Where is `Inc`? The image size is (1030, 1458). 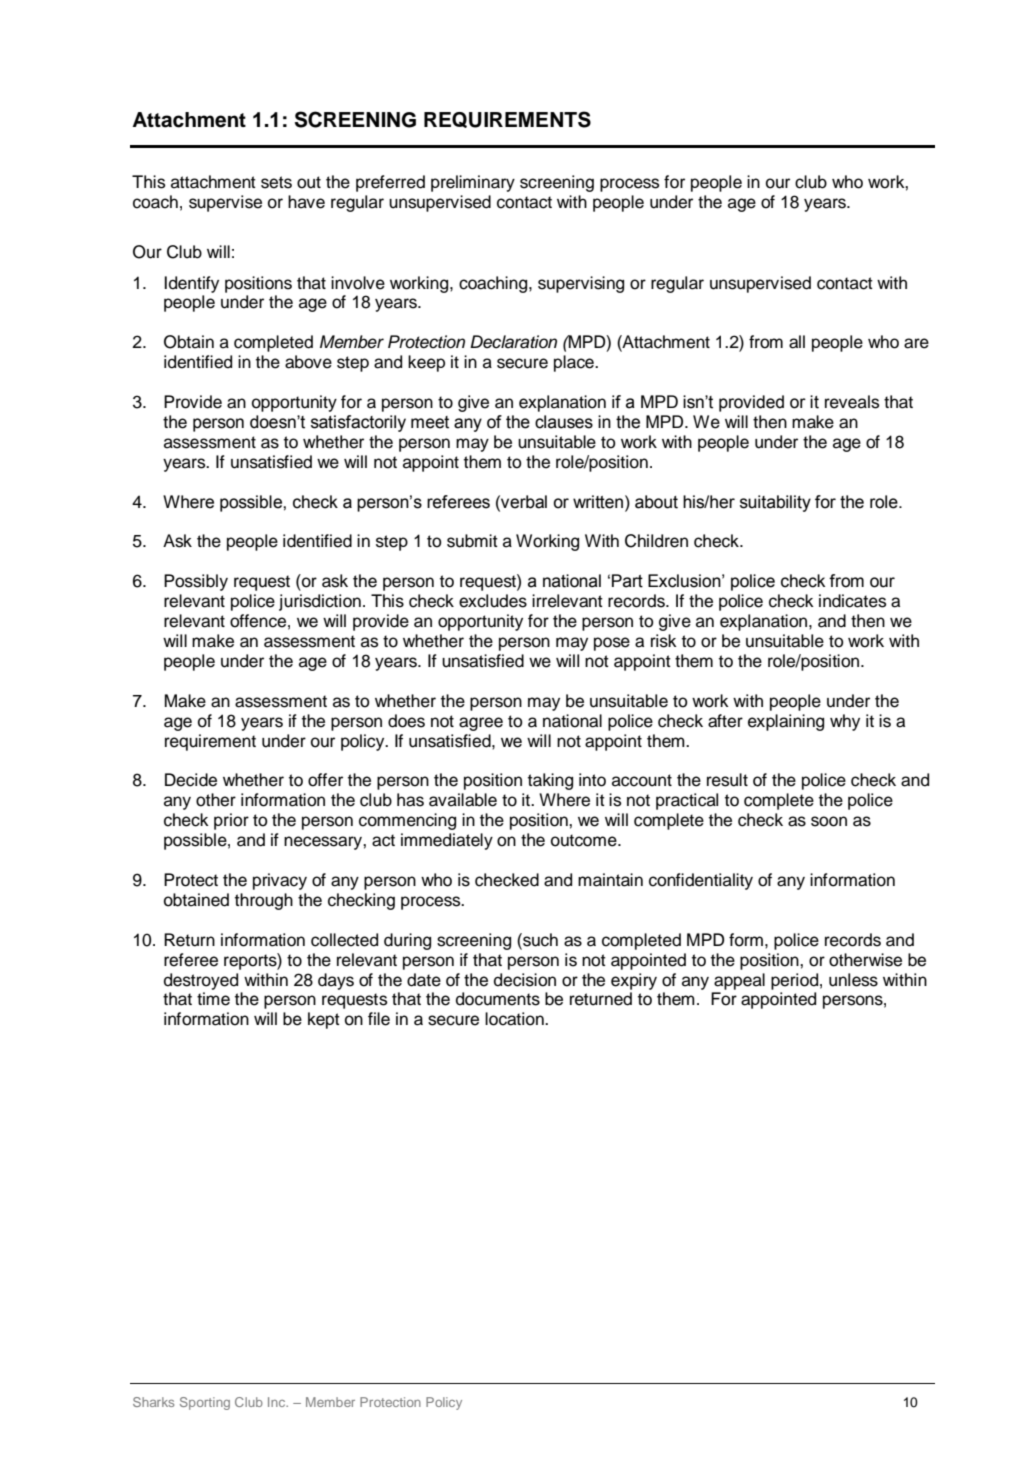
Inc is located at coordinates (278, 1402).
